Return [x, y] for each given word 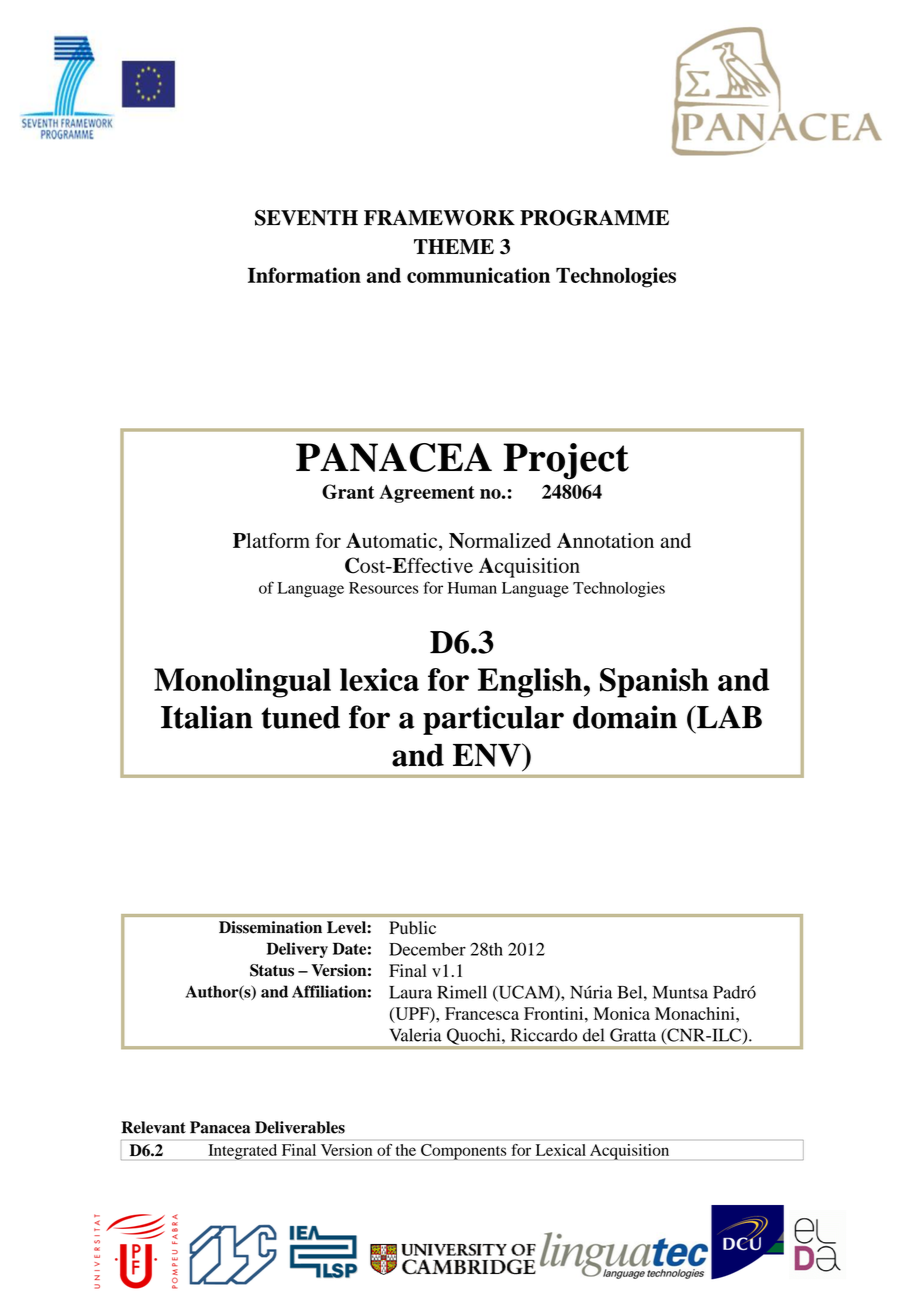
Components [463, 1152]
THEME [454, 246]
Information [304, 275]
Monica [621, 1013]
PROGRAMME [594, 218]
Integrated [243, 1152]
